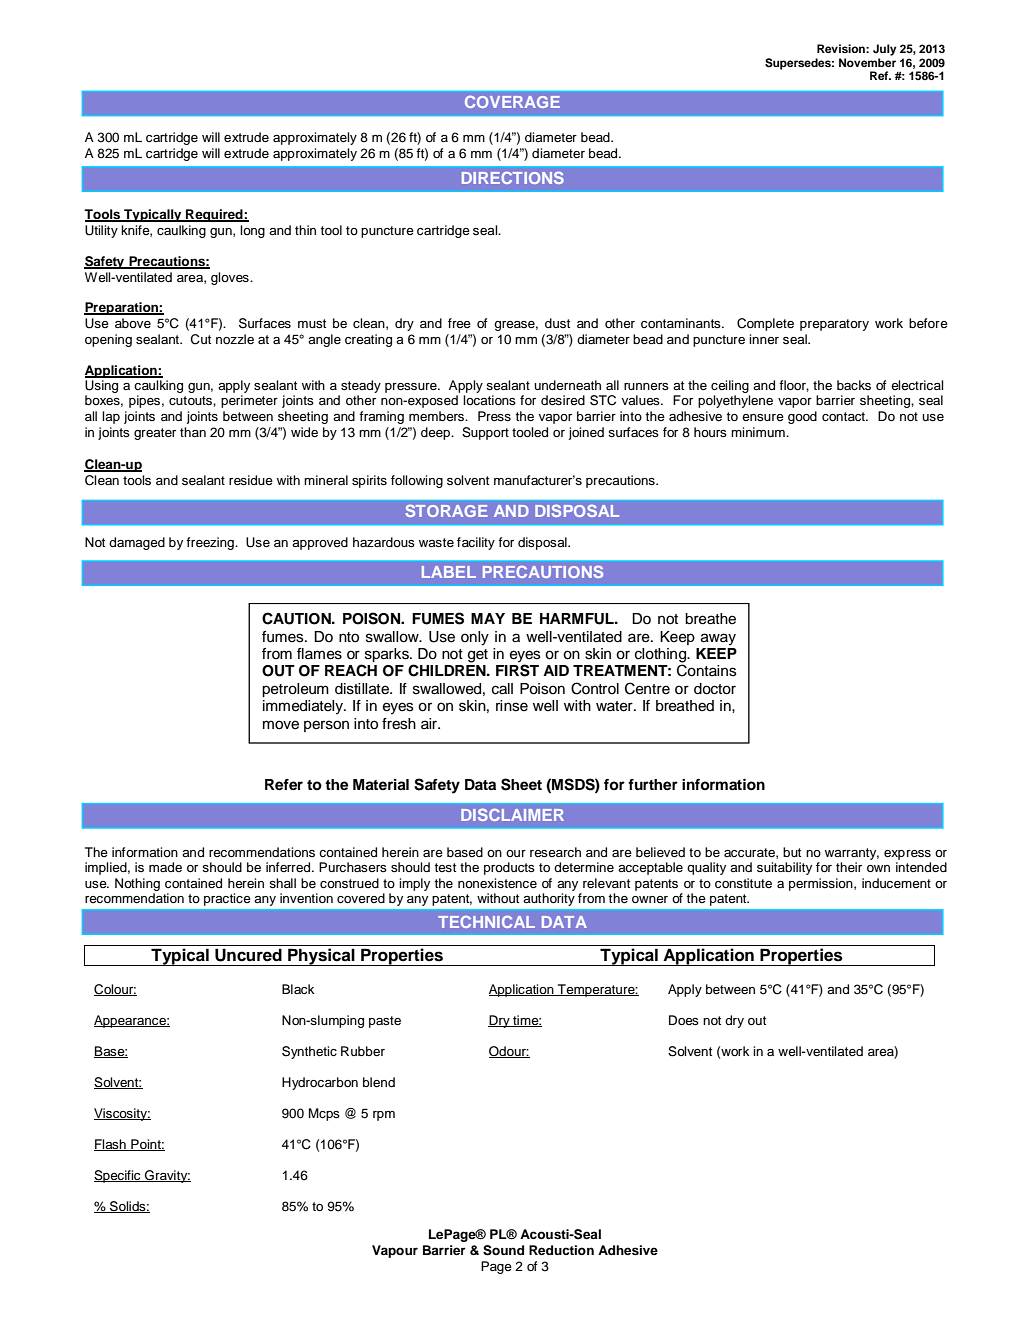 The height and width of the page is (1334, 1030). I want to click on COVERAGE, so click(512, 102).
